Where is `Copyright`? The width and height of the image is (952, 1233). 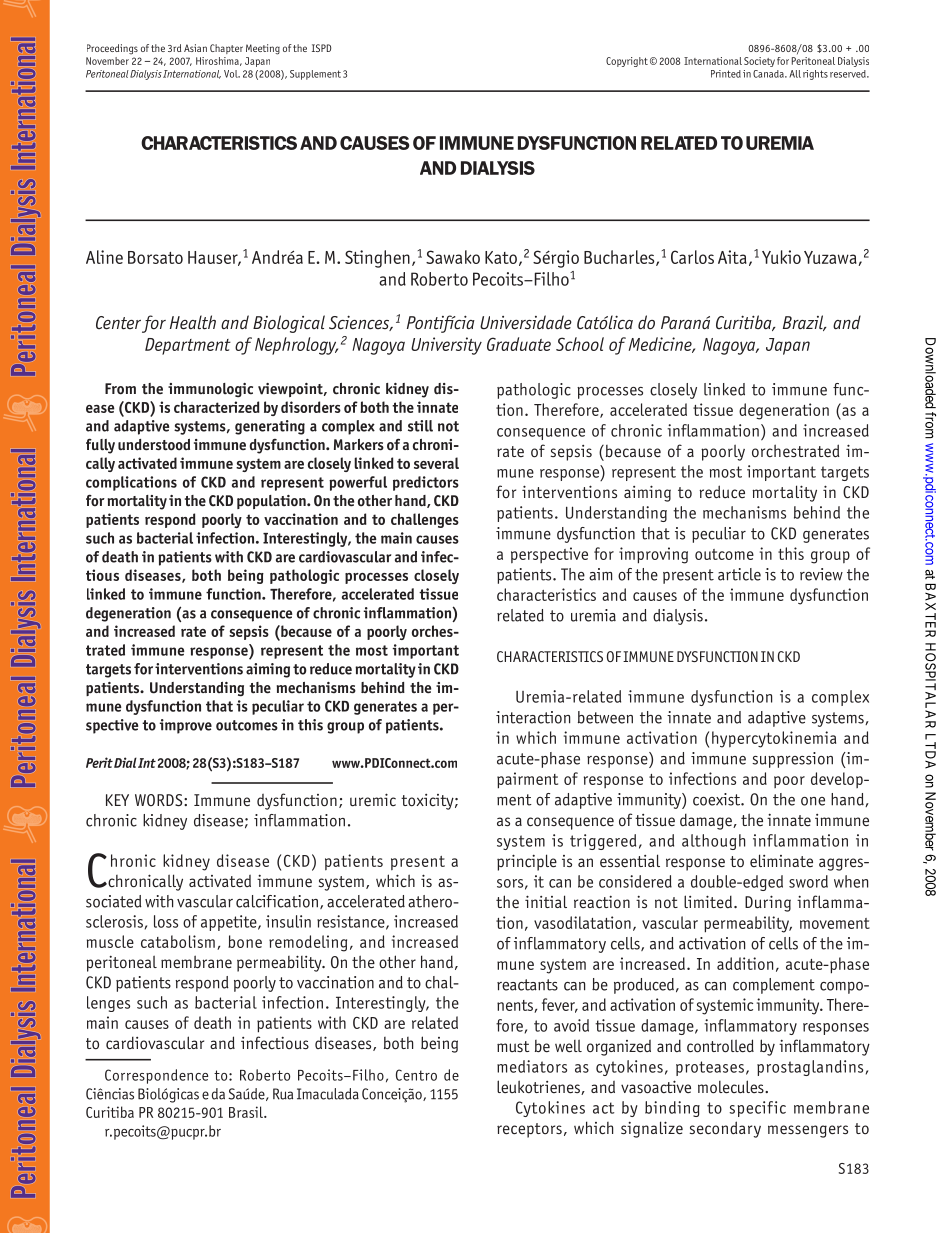
Copyright is located at coordinates (627, 62).
